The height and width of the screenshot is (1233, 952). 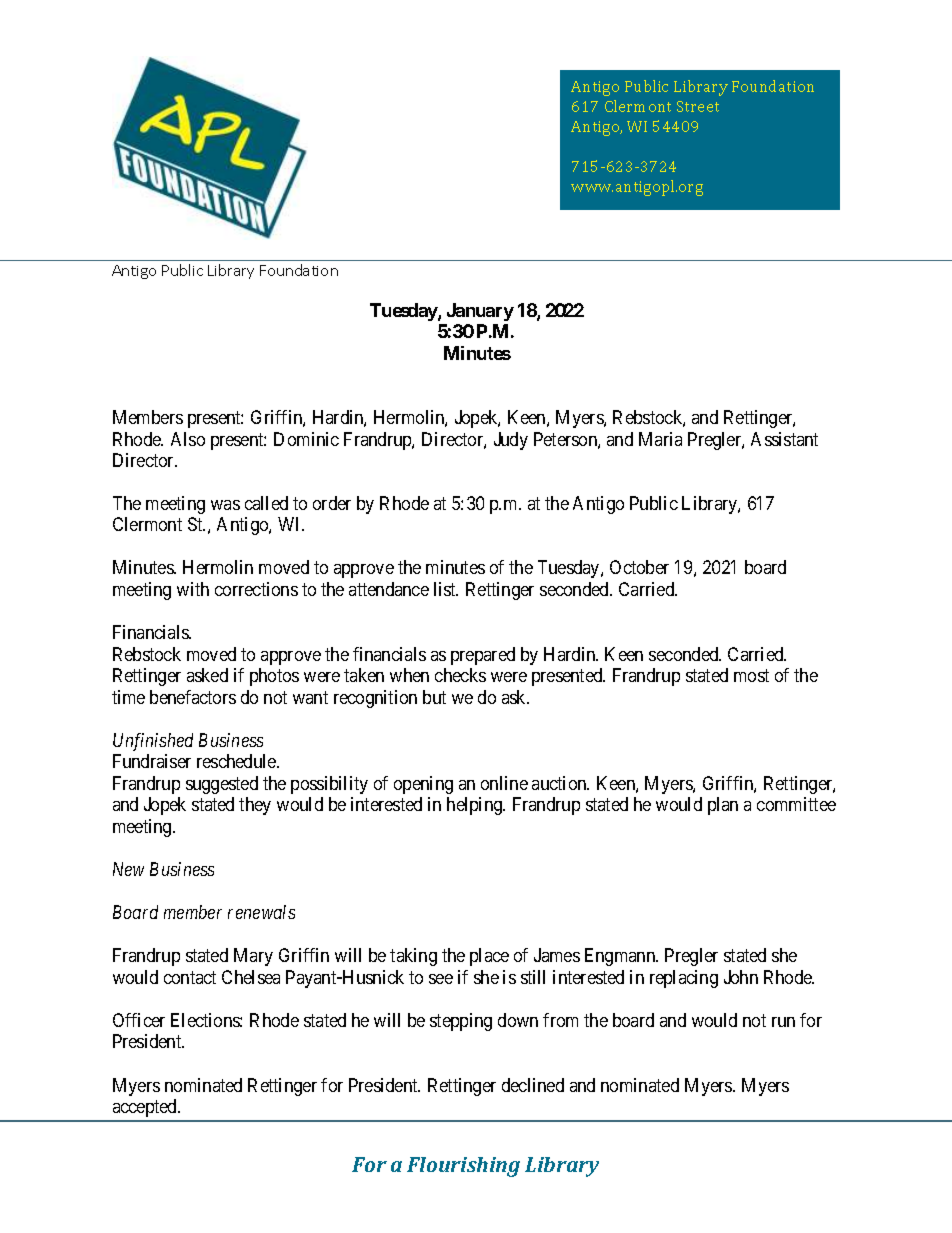 I want to click on most, so click(x=751, y=675).
